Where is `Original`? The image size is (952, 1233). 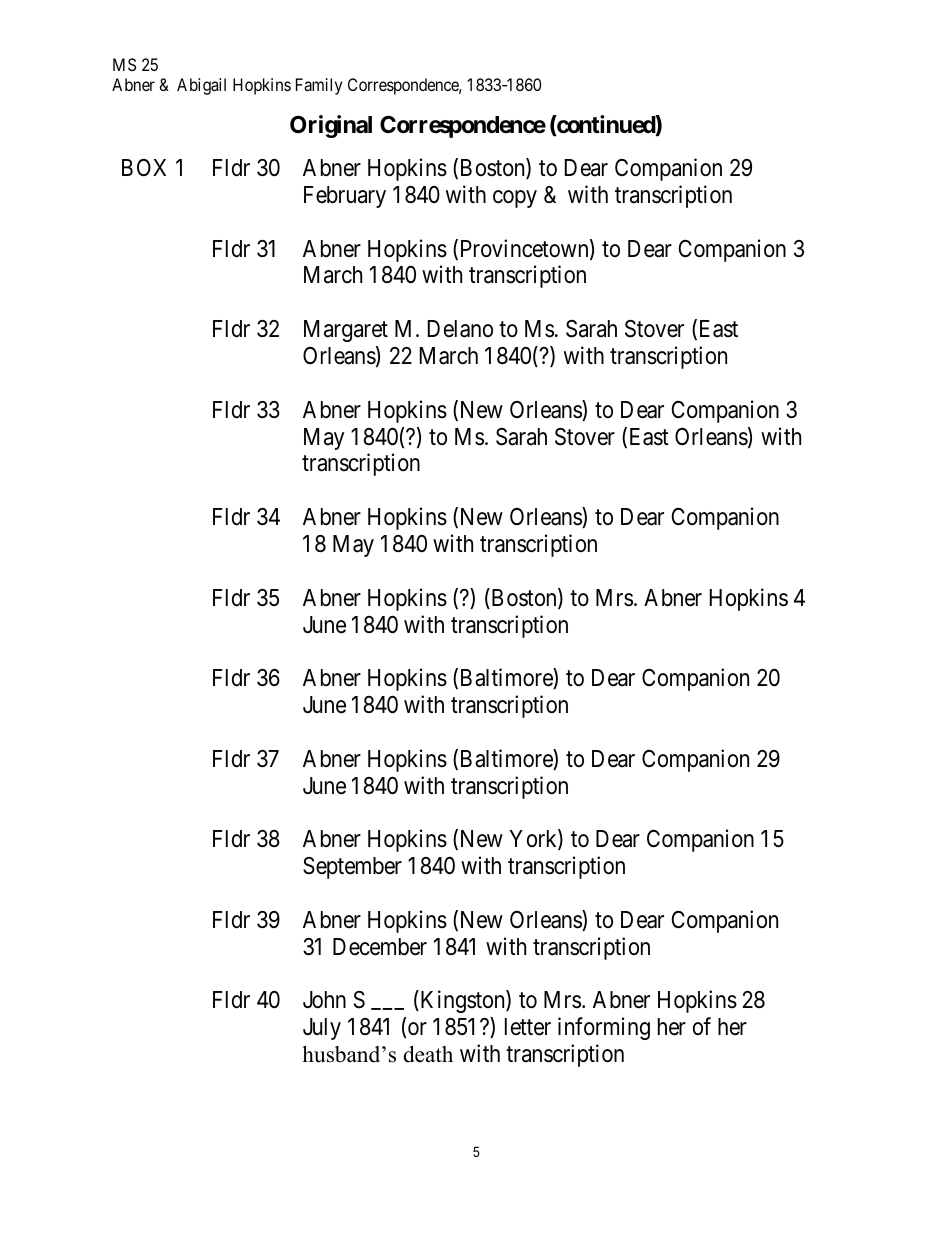 Original is located at coordinates (331, 126).
